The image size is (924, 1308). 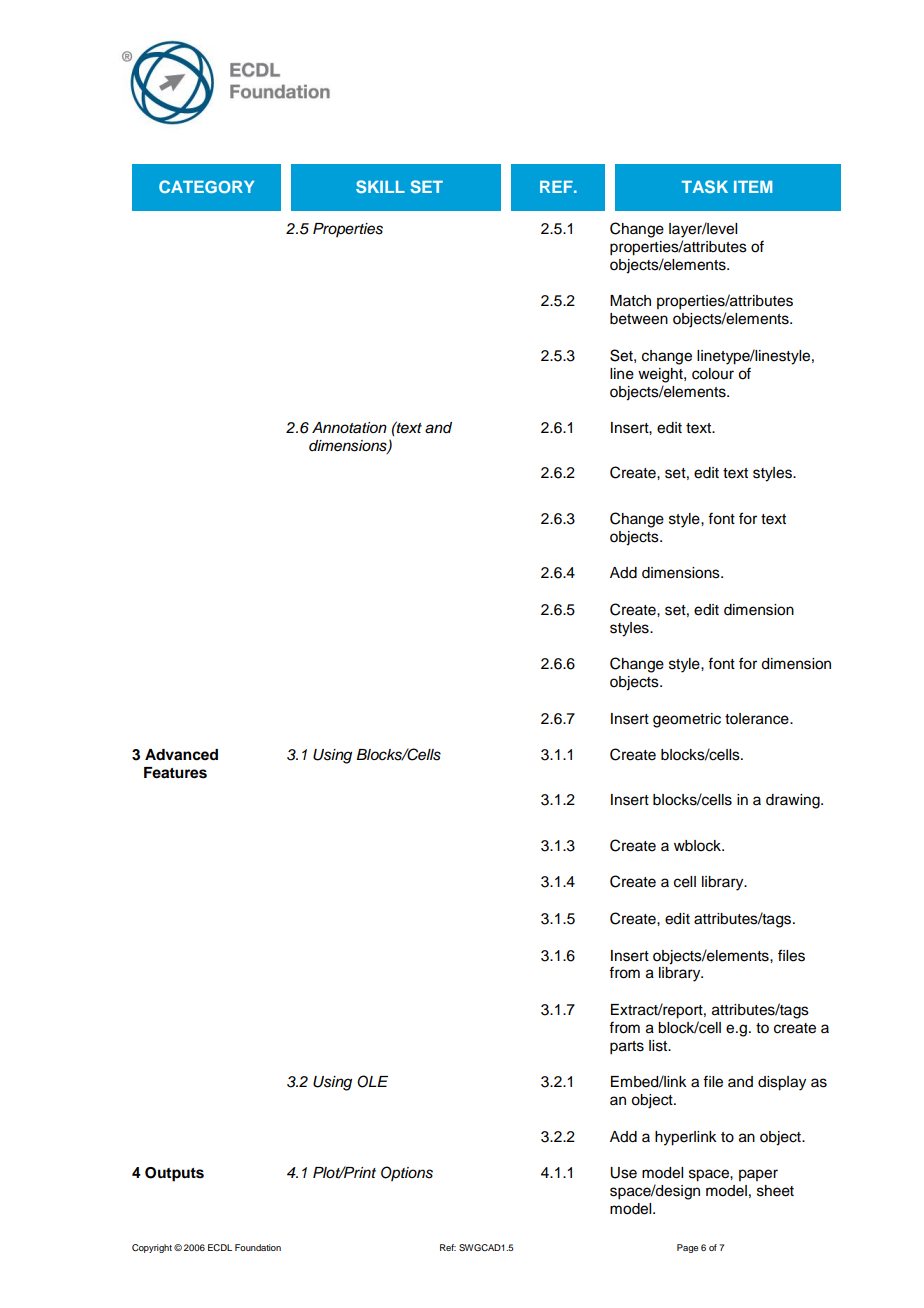 I want to click on colour, so click(x=713, y=374).
